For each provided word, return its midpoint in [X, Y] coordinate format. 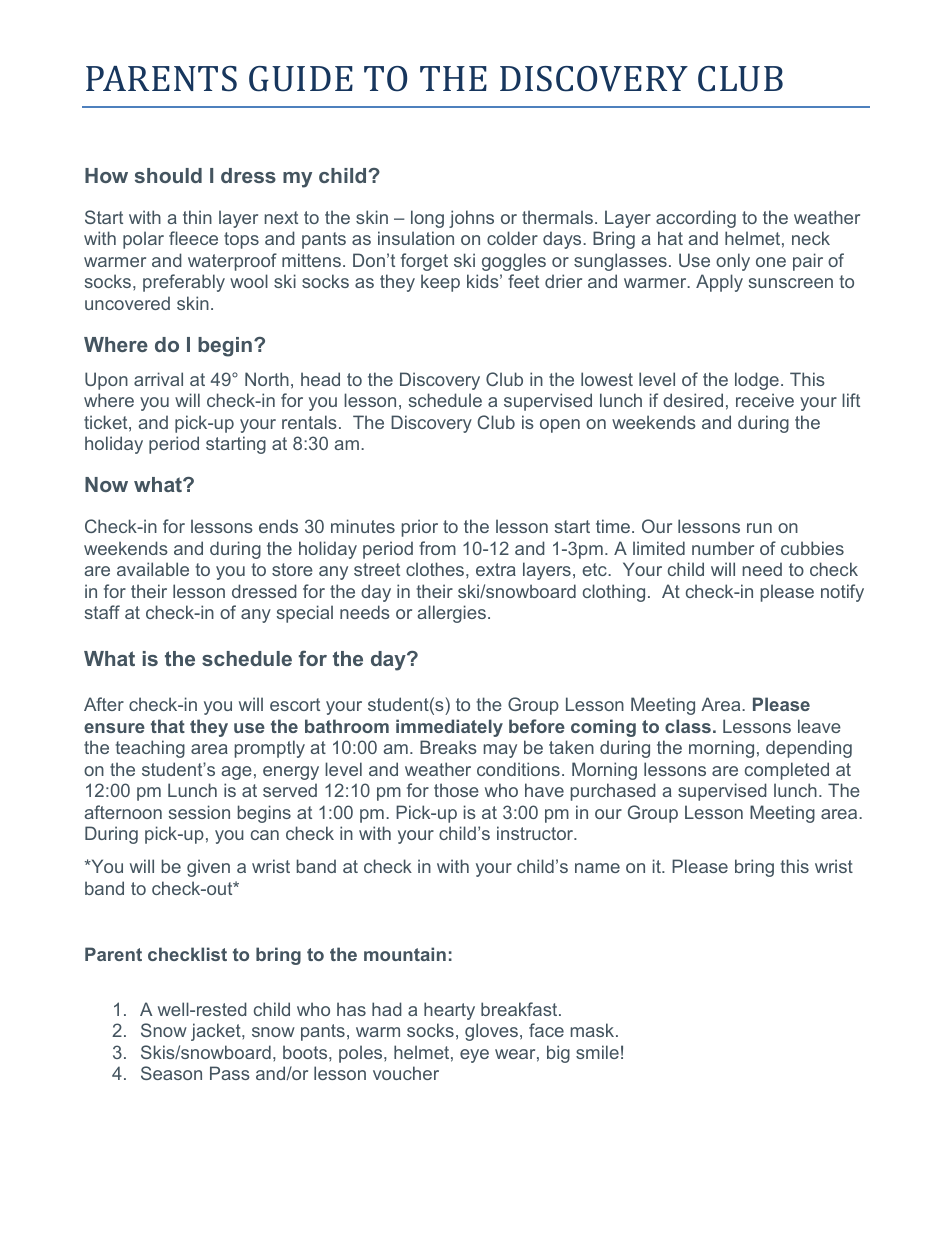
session [199, 812]
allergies [451, 614]
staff [102, 612]
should [168, 175]
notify [842, 593]
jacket [217, 1032]
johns [471, 219]
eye [474, 1056]
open [560, 426]
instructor [536, 833]
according [696, 219]
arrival [158, 379]
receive [765, 400]
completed [787, 771]
